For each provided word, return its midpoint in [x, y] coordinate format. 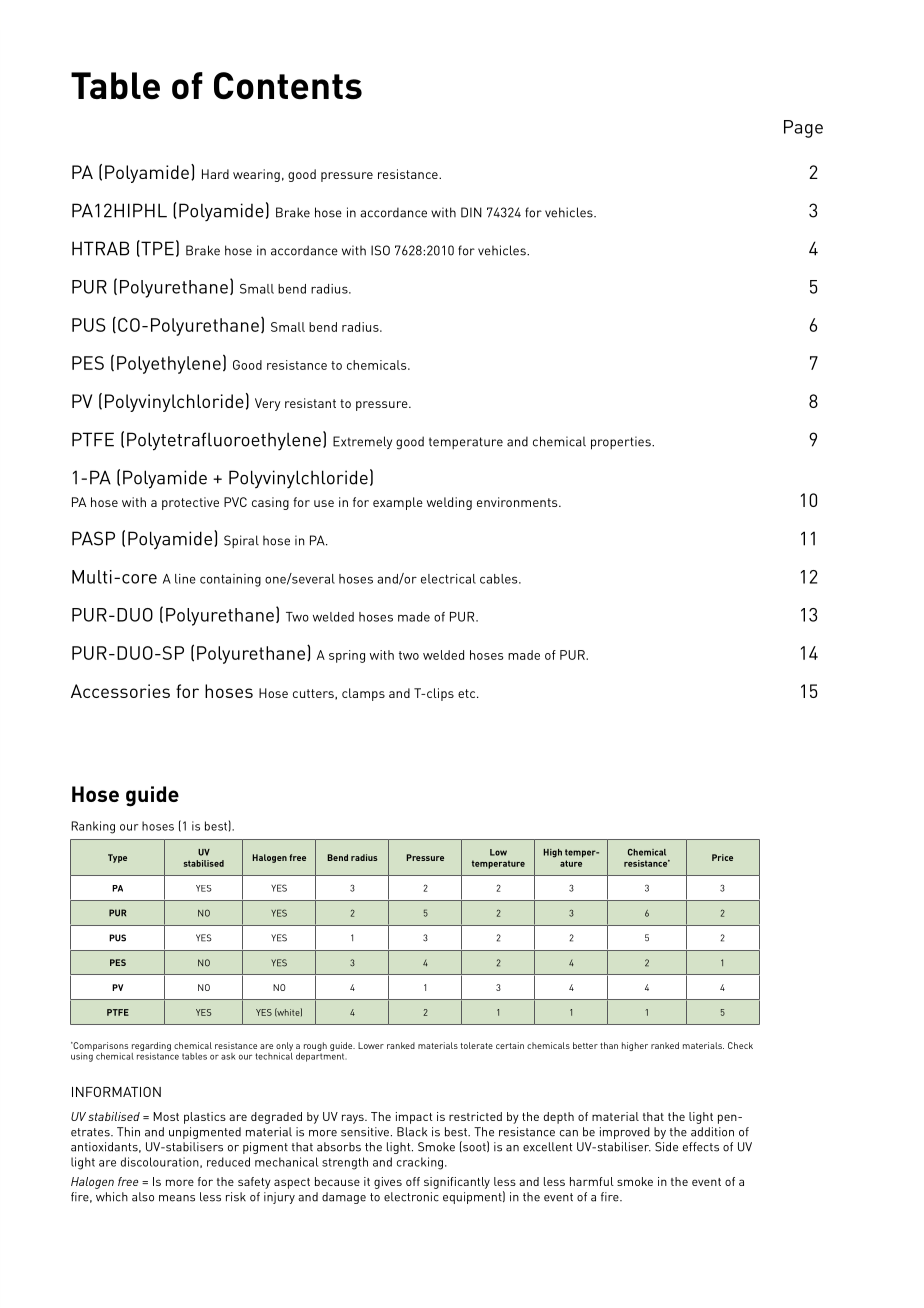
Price [722, 857]
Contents [288, 86]
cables [500, 579]
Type [117, 858]
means [177, 1198]
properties [622, 443]
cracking [420, 1163]
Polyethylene [169, 365]
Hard [215, 174]
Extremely [362, 442]
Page [803, 129]
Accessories [120, 691]
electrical [448, 579]
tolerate [476, 1045]
